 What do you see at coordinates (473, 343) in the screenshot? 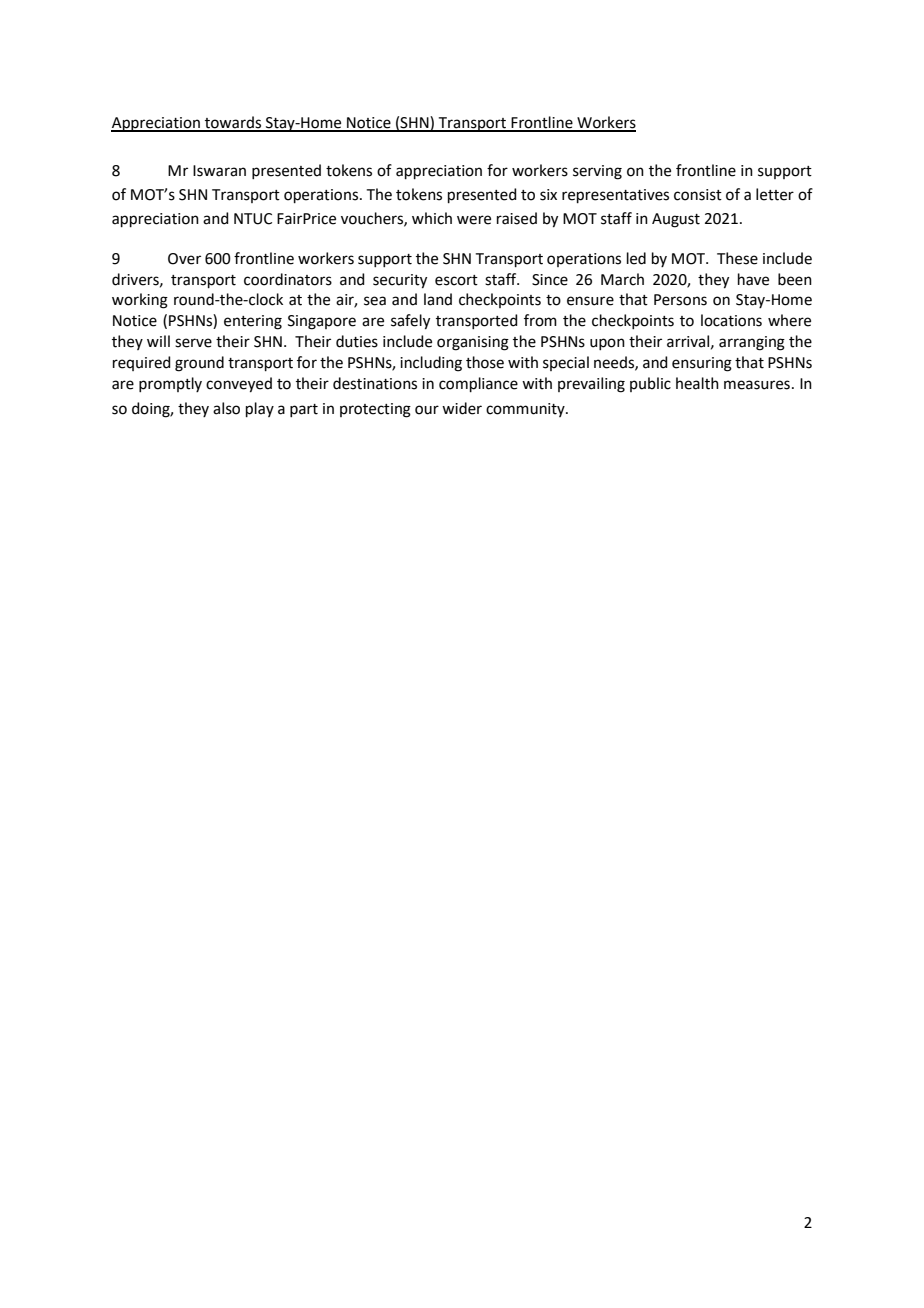
I see `organising` at bounding box center [473, 343].
